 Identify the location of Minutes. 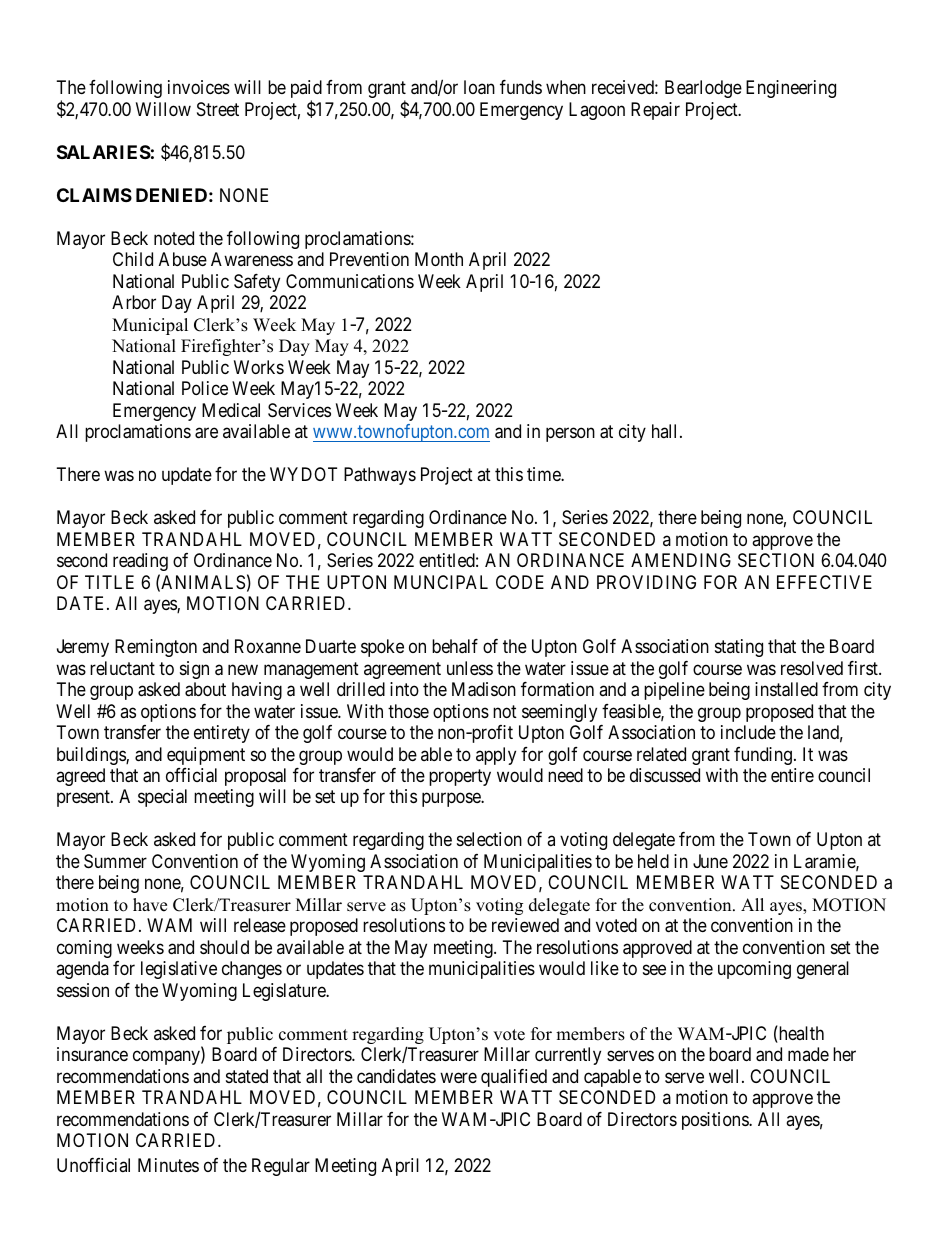
(168, 1165).
